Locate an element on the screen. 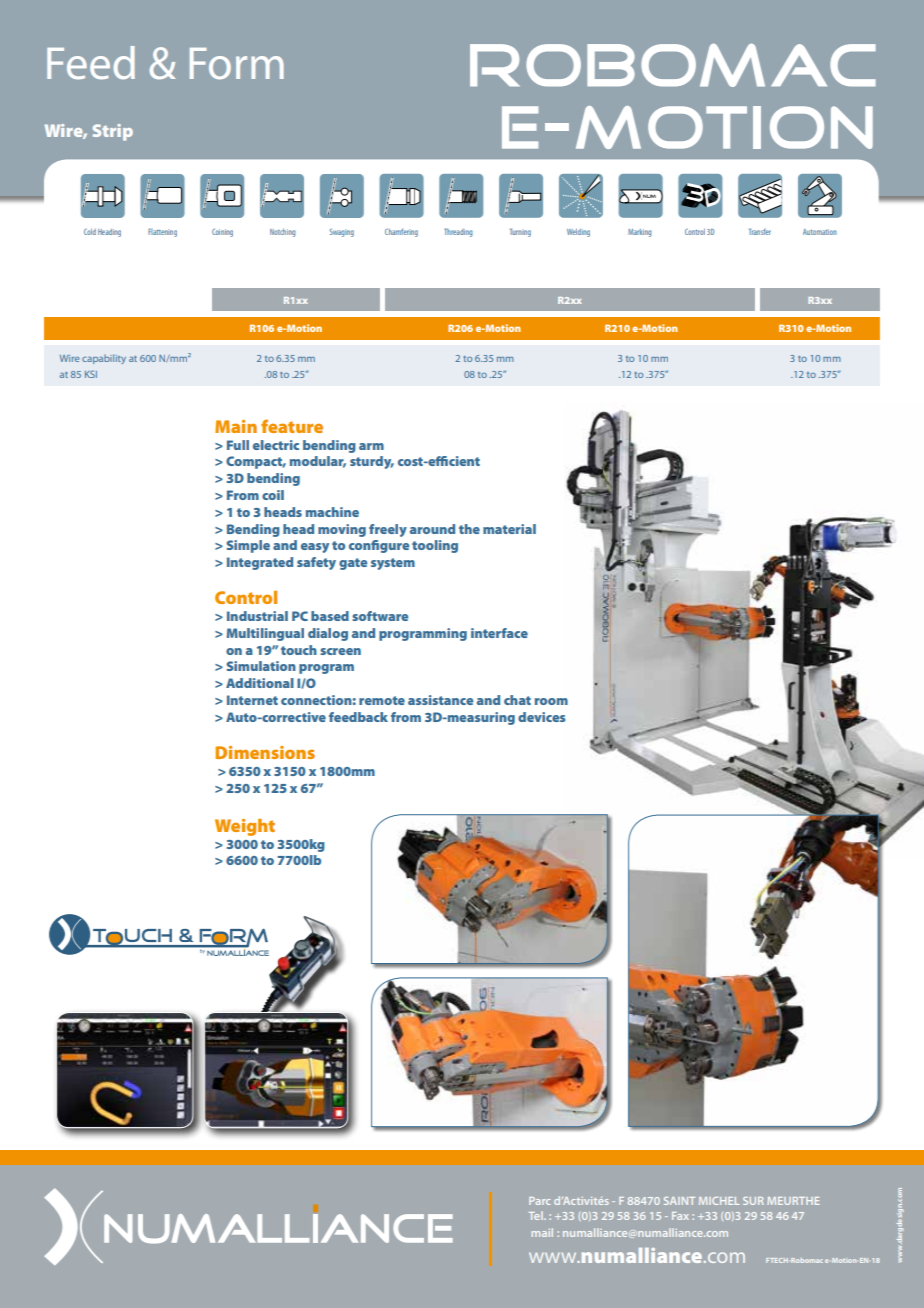 This screenshot has width=924, height=1308. Strip is located at coordinates (113, 132).
